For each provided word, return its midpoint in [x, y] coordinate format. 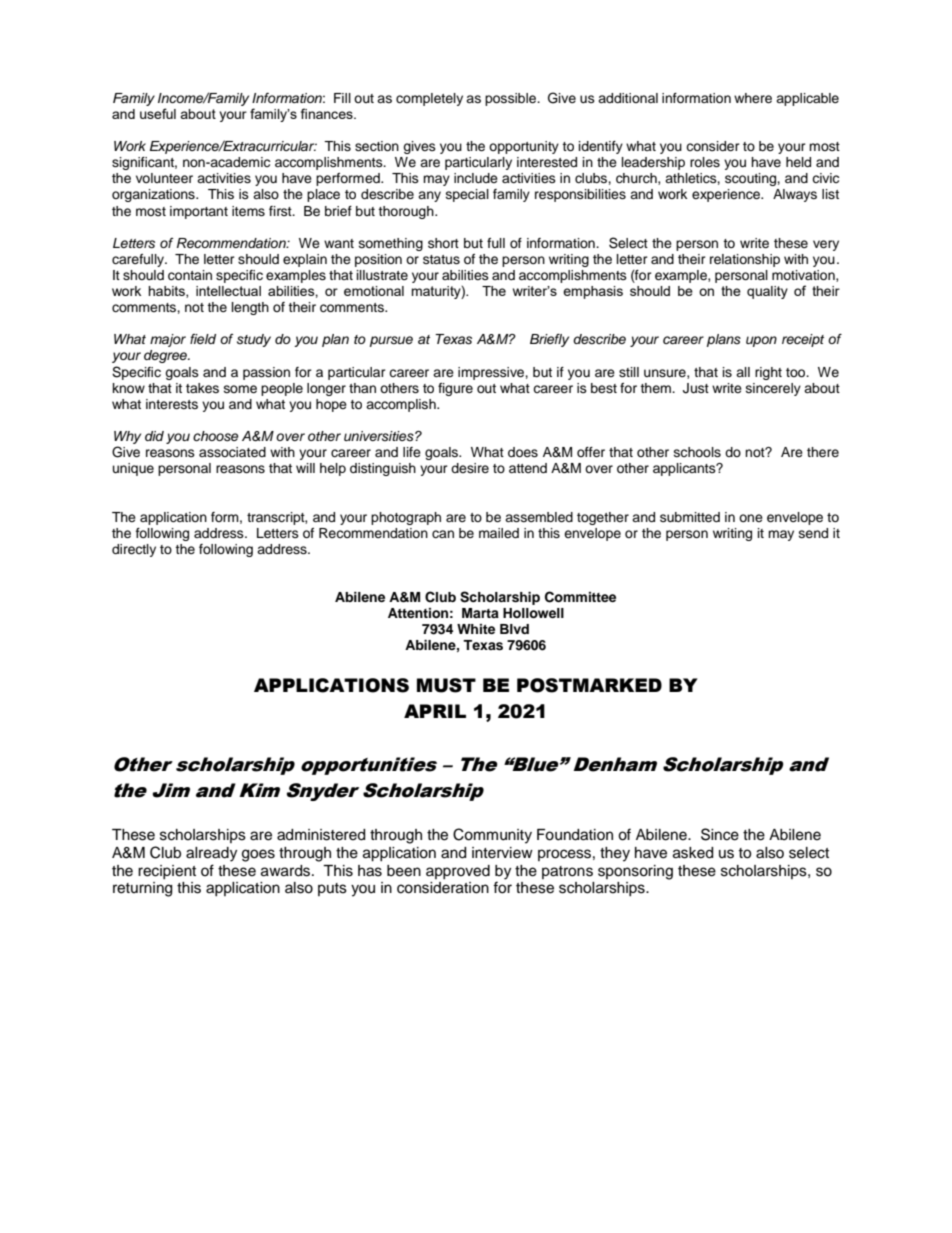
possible [512, 99]
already [211, 854]
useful [158, 113]
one [751, 518]
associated [232, 452]
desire [470, 468]
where [753, 98]
